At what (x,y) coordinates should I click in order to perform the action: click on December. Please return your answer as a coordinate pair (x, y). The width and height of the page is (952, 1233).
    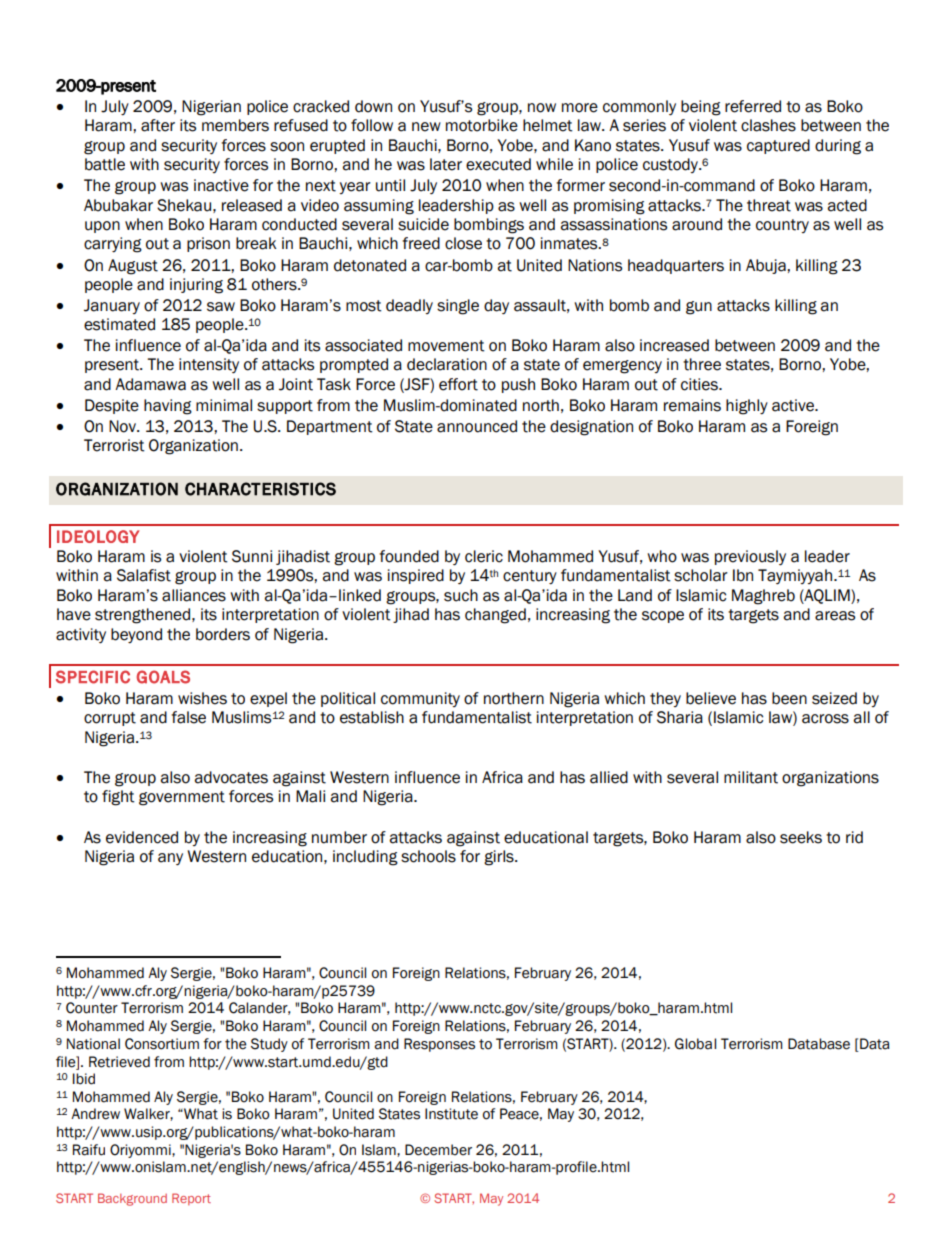
    Looking at the image, I should click on (438, 1150).
